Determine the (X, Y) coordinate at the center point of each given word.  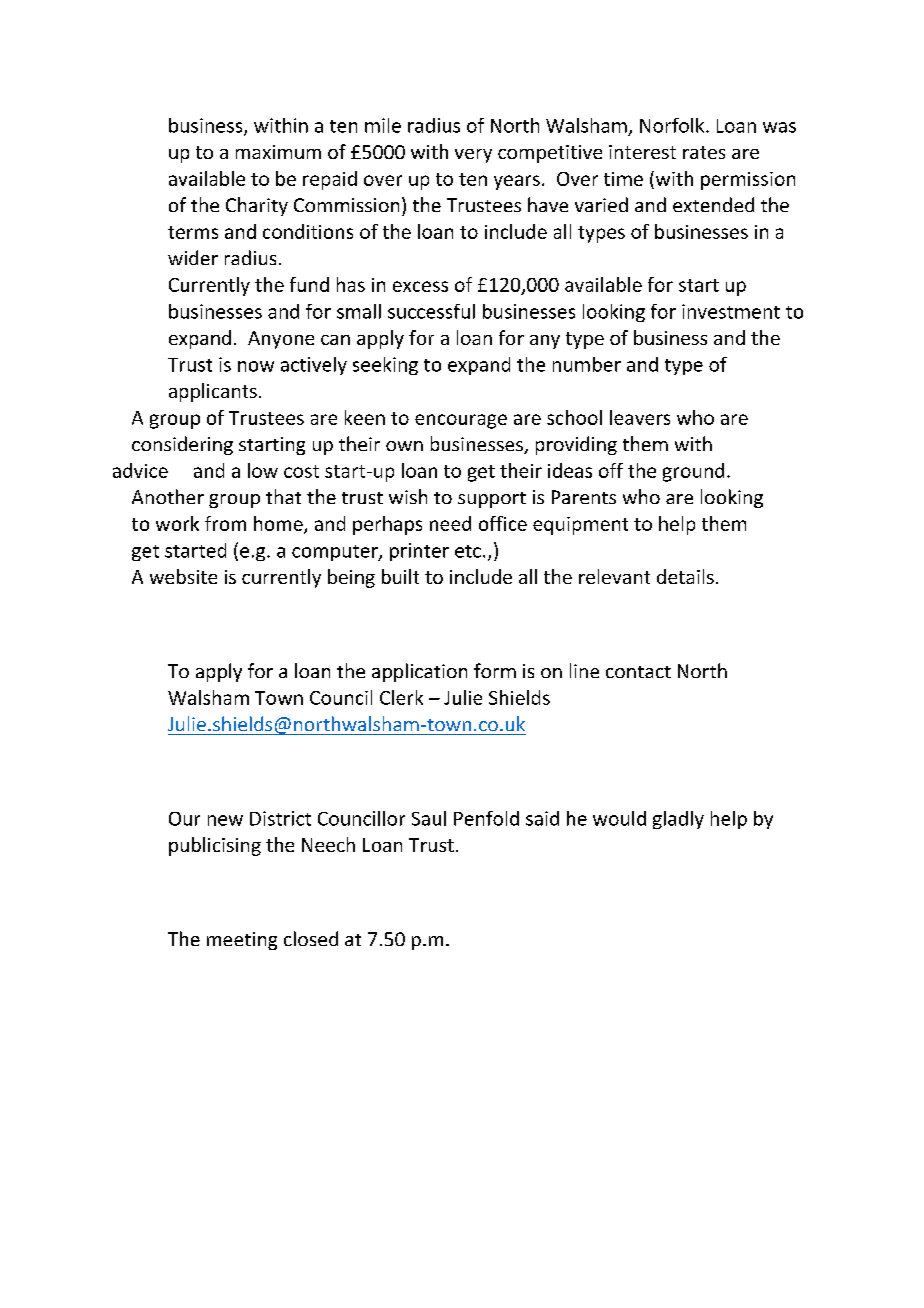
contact (638, 672)
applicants (213, 392)
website (183, 576)
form (495, 670)
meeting (242, 941)
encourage (461, 421)
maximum (278, 152)
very (473, 156)
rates (704, 152)
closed (311, 938)
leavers (640, 417)
